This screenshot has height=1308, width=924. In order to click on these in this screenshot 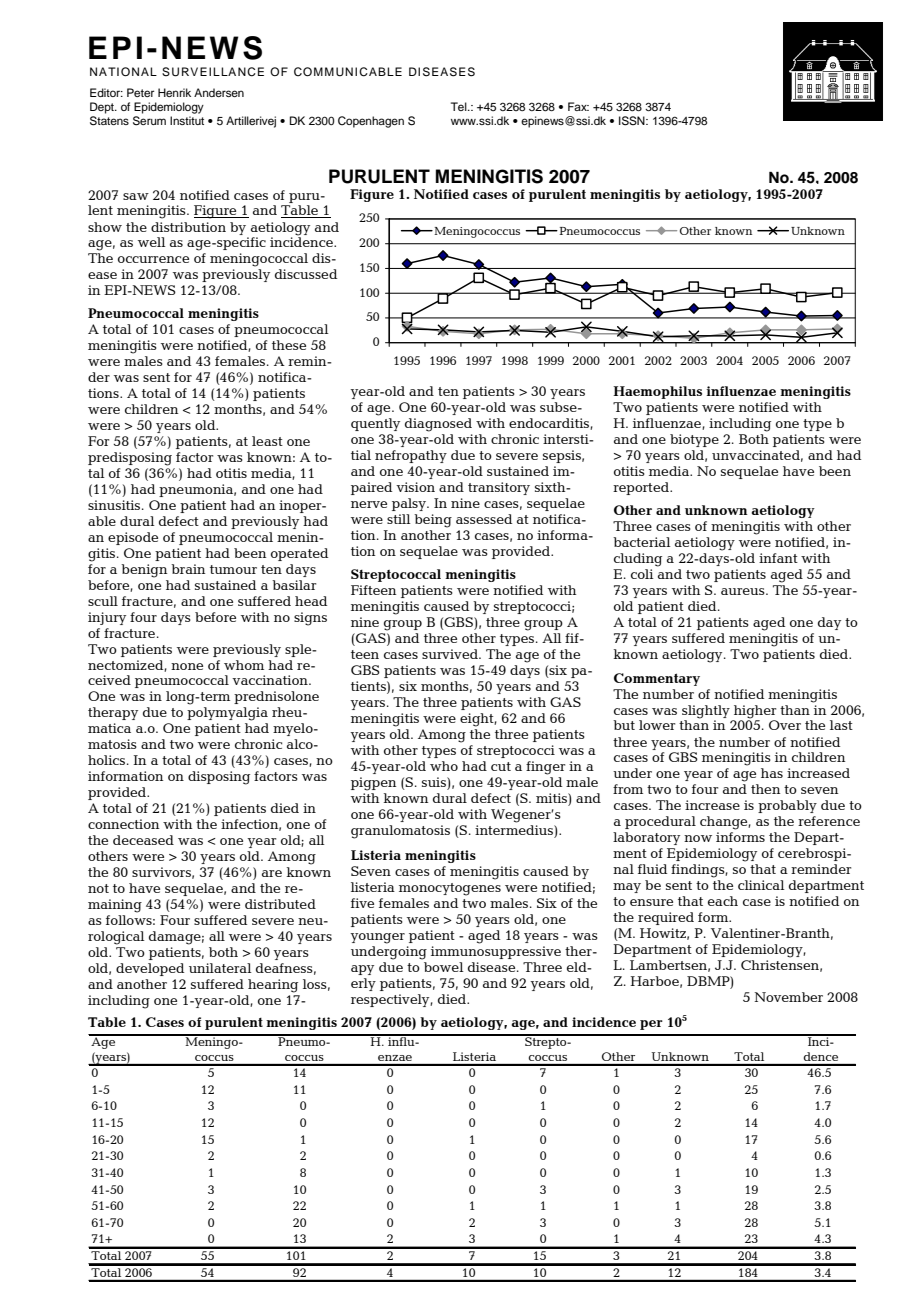, I will do `click(289, 345)`.
